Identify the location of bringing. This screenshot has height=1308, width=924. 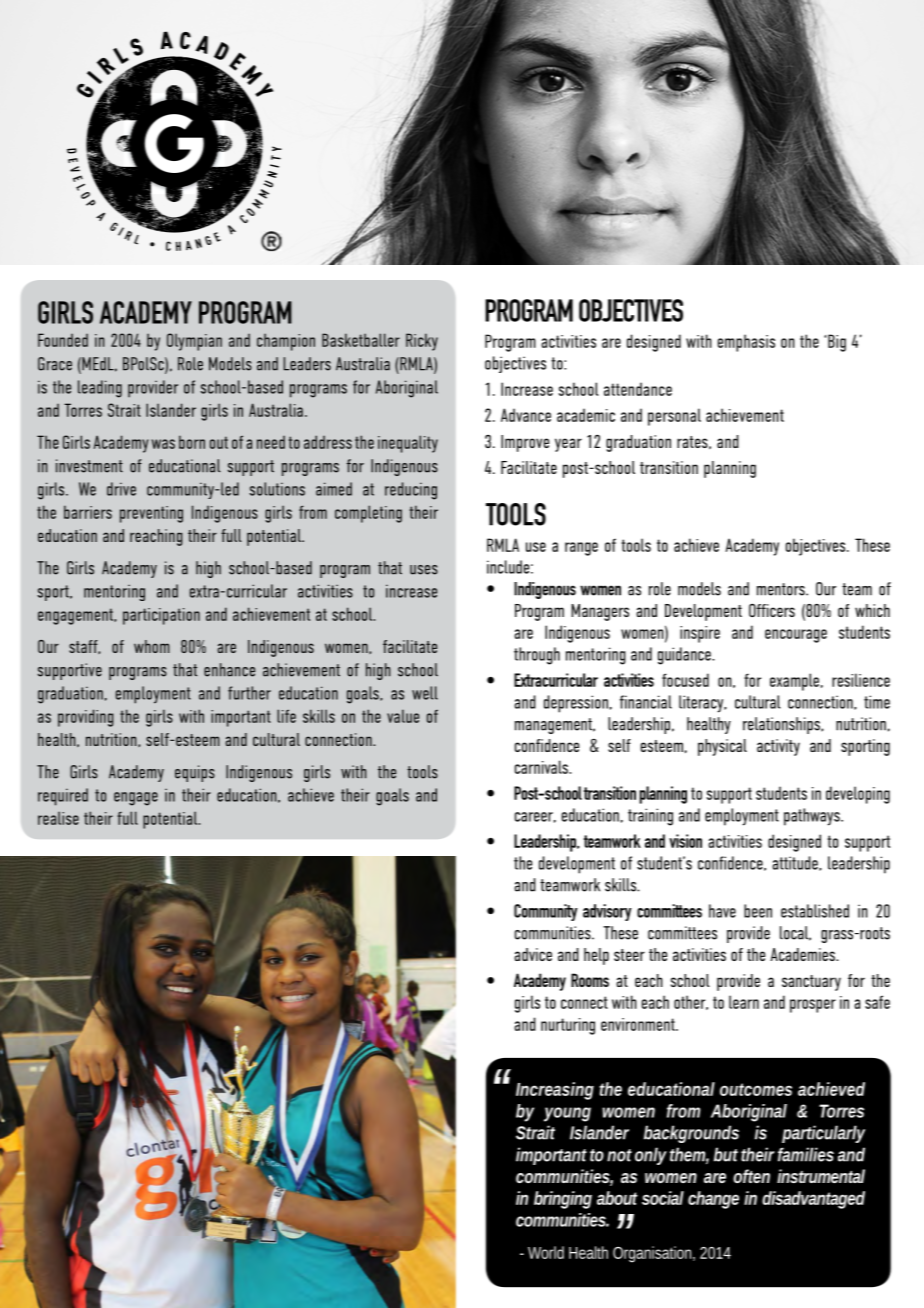
(563, 1200).
